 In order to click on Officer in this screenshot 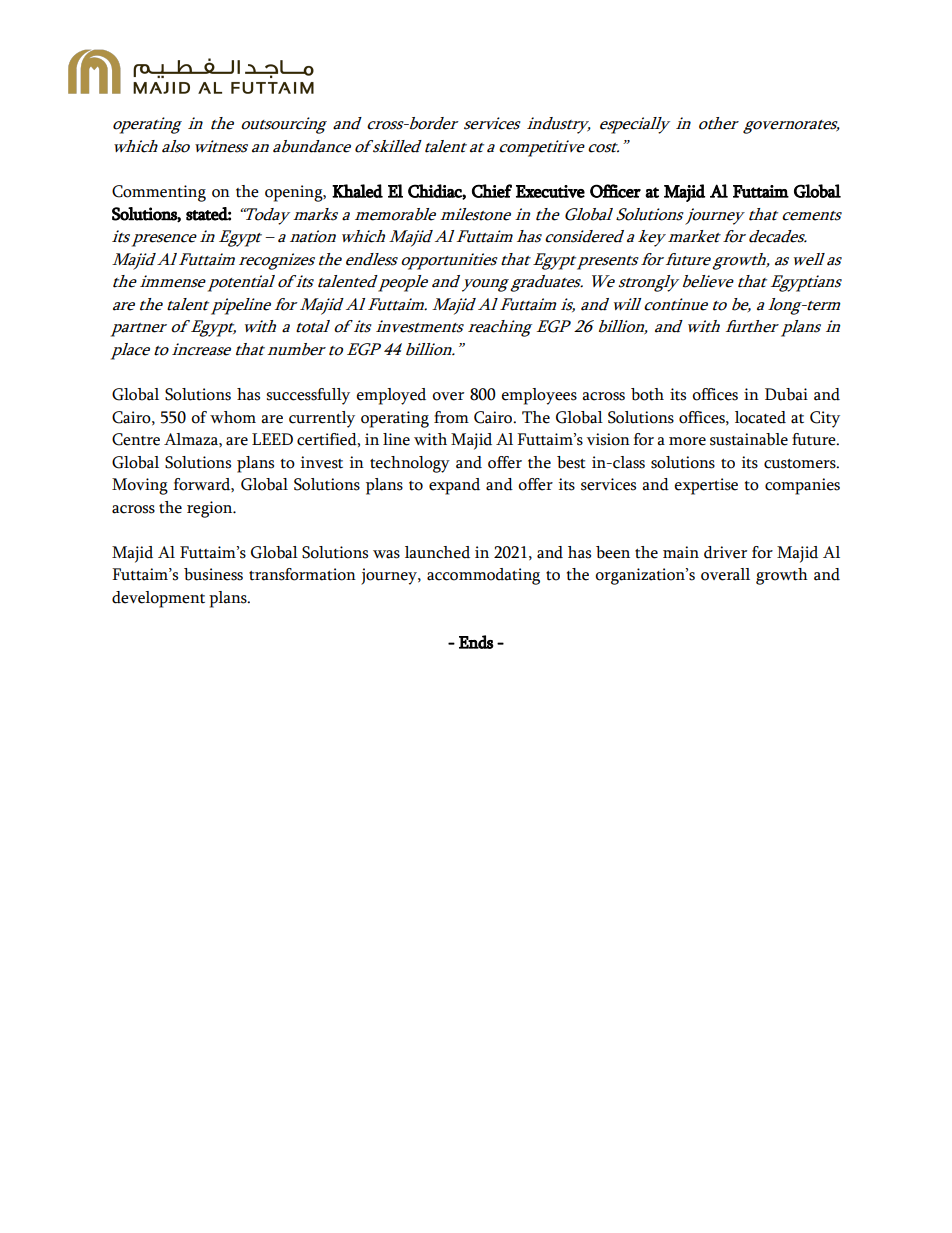, I will do `click(615, 191)`.
